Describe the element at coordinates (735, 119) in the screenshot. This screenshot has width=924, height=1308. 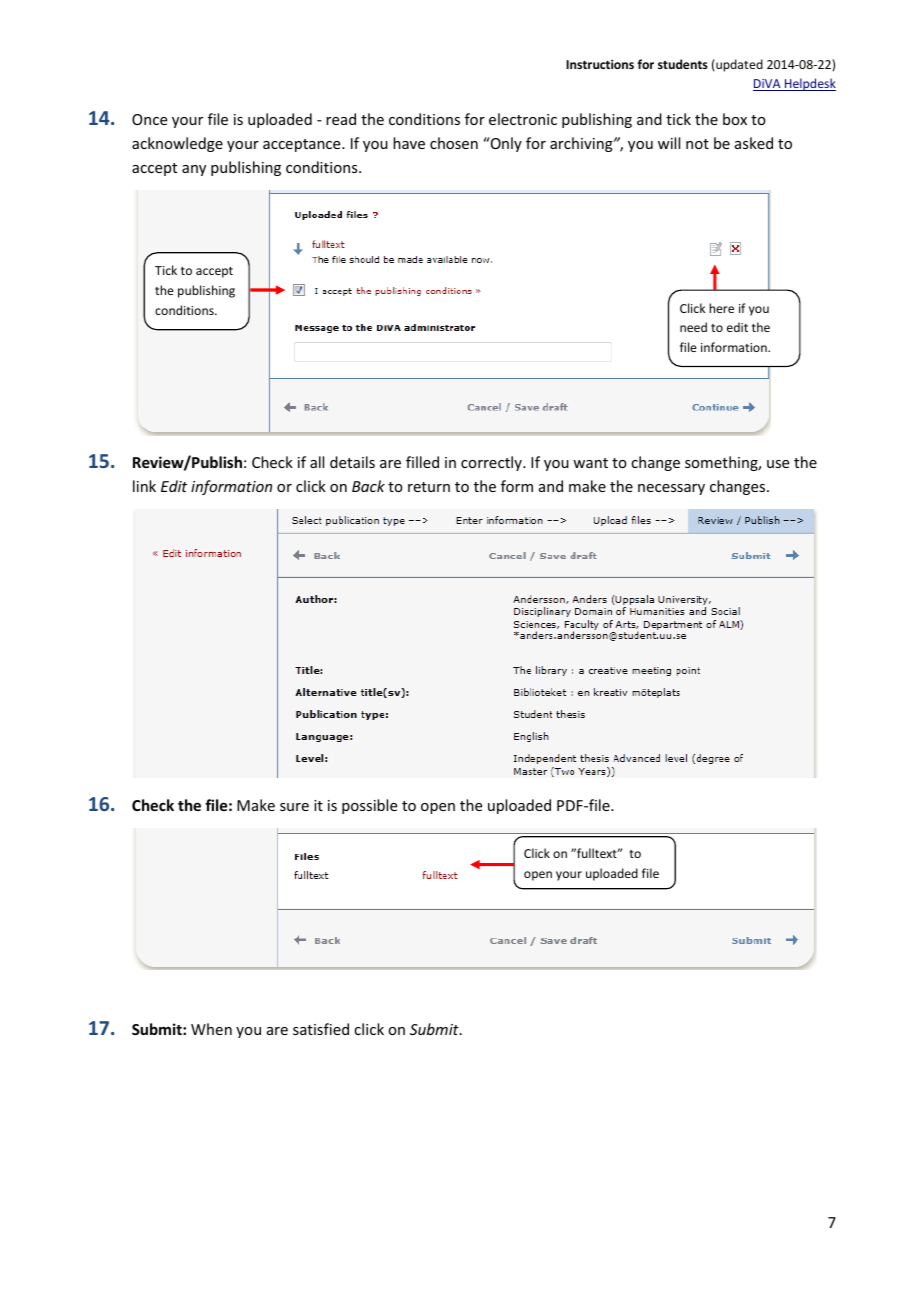
I see `box` at that location.
